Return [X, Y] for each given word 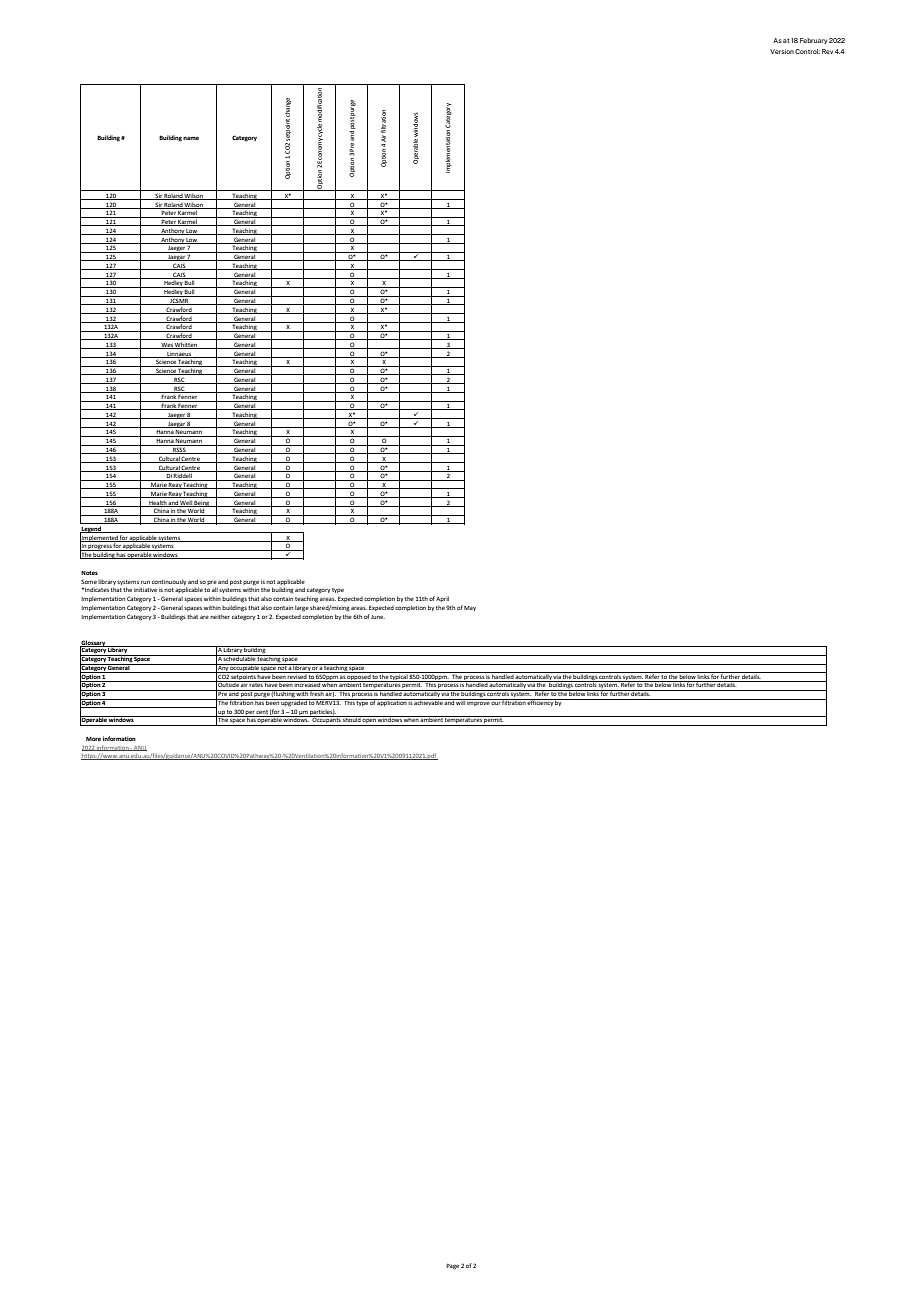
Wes [167, 346]
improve [478, 702]
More [93, 739]
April [442, 599]
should [352, 719]
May [470, 608]
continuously [169, 582]
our [495, 703]
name [191, 138]
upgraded [294, 703]
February [813, 41]
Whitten [186, 345]
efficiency [540, 702]
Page [452, 1266]
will [461, 702]
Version [782, 51]
